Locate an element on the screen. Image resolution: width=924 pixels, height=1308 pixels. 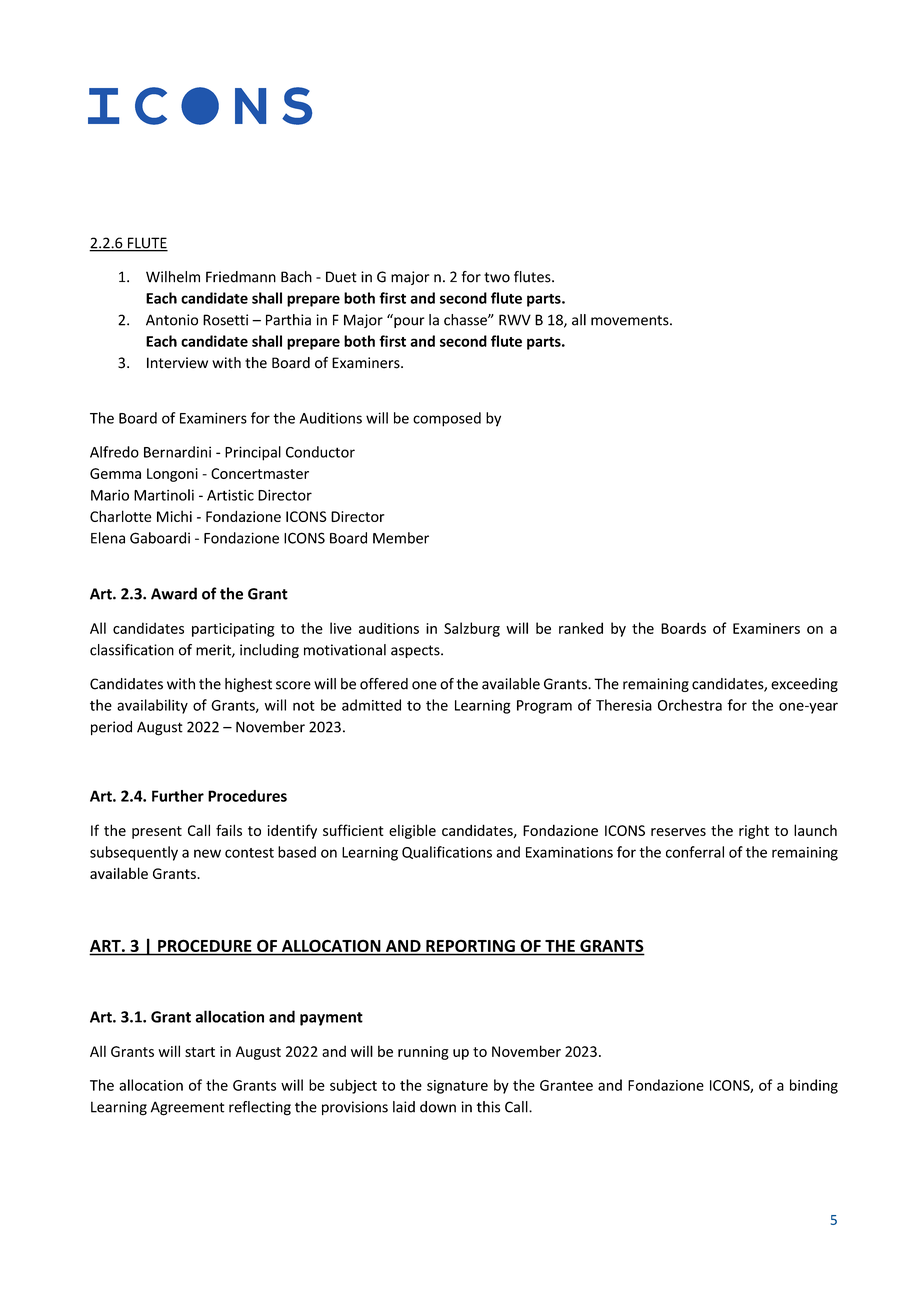
Agreement is located at coordinates (187, 1108).
